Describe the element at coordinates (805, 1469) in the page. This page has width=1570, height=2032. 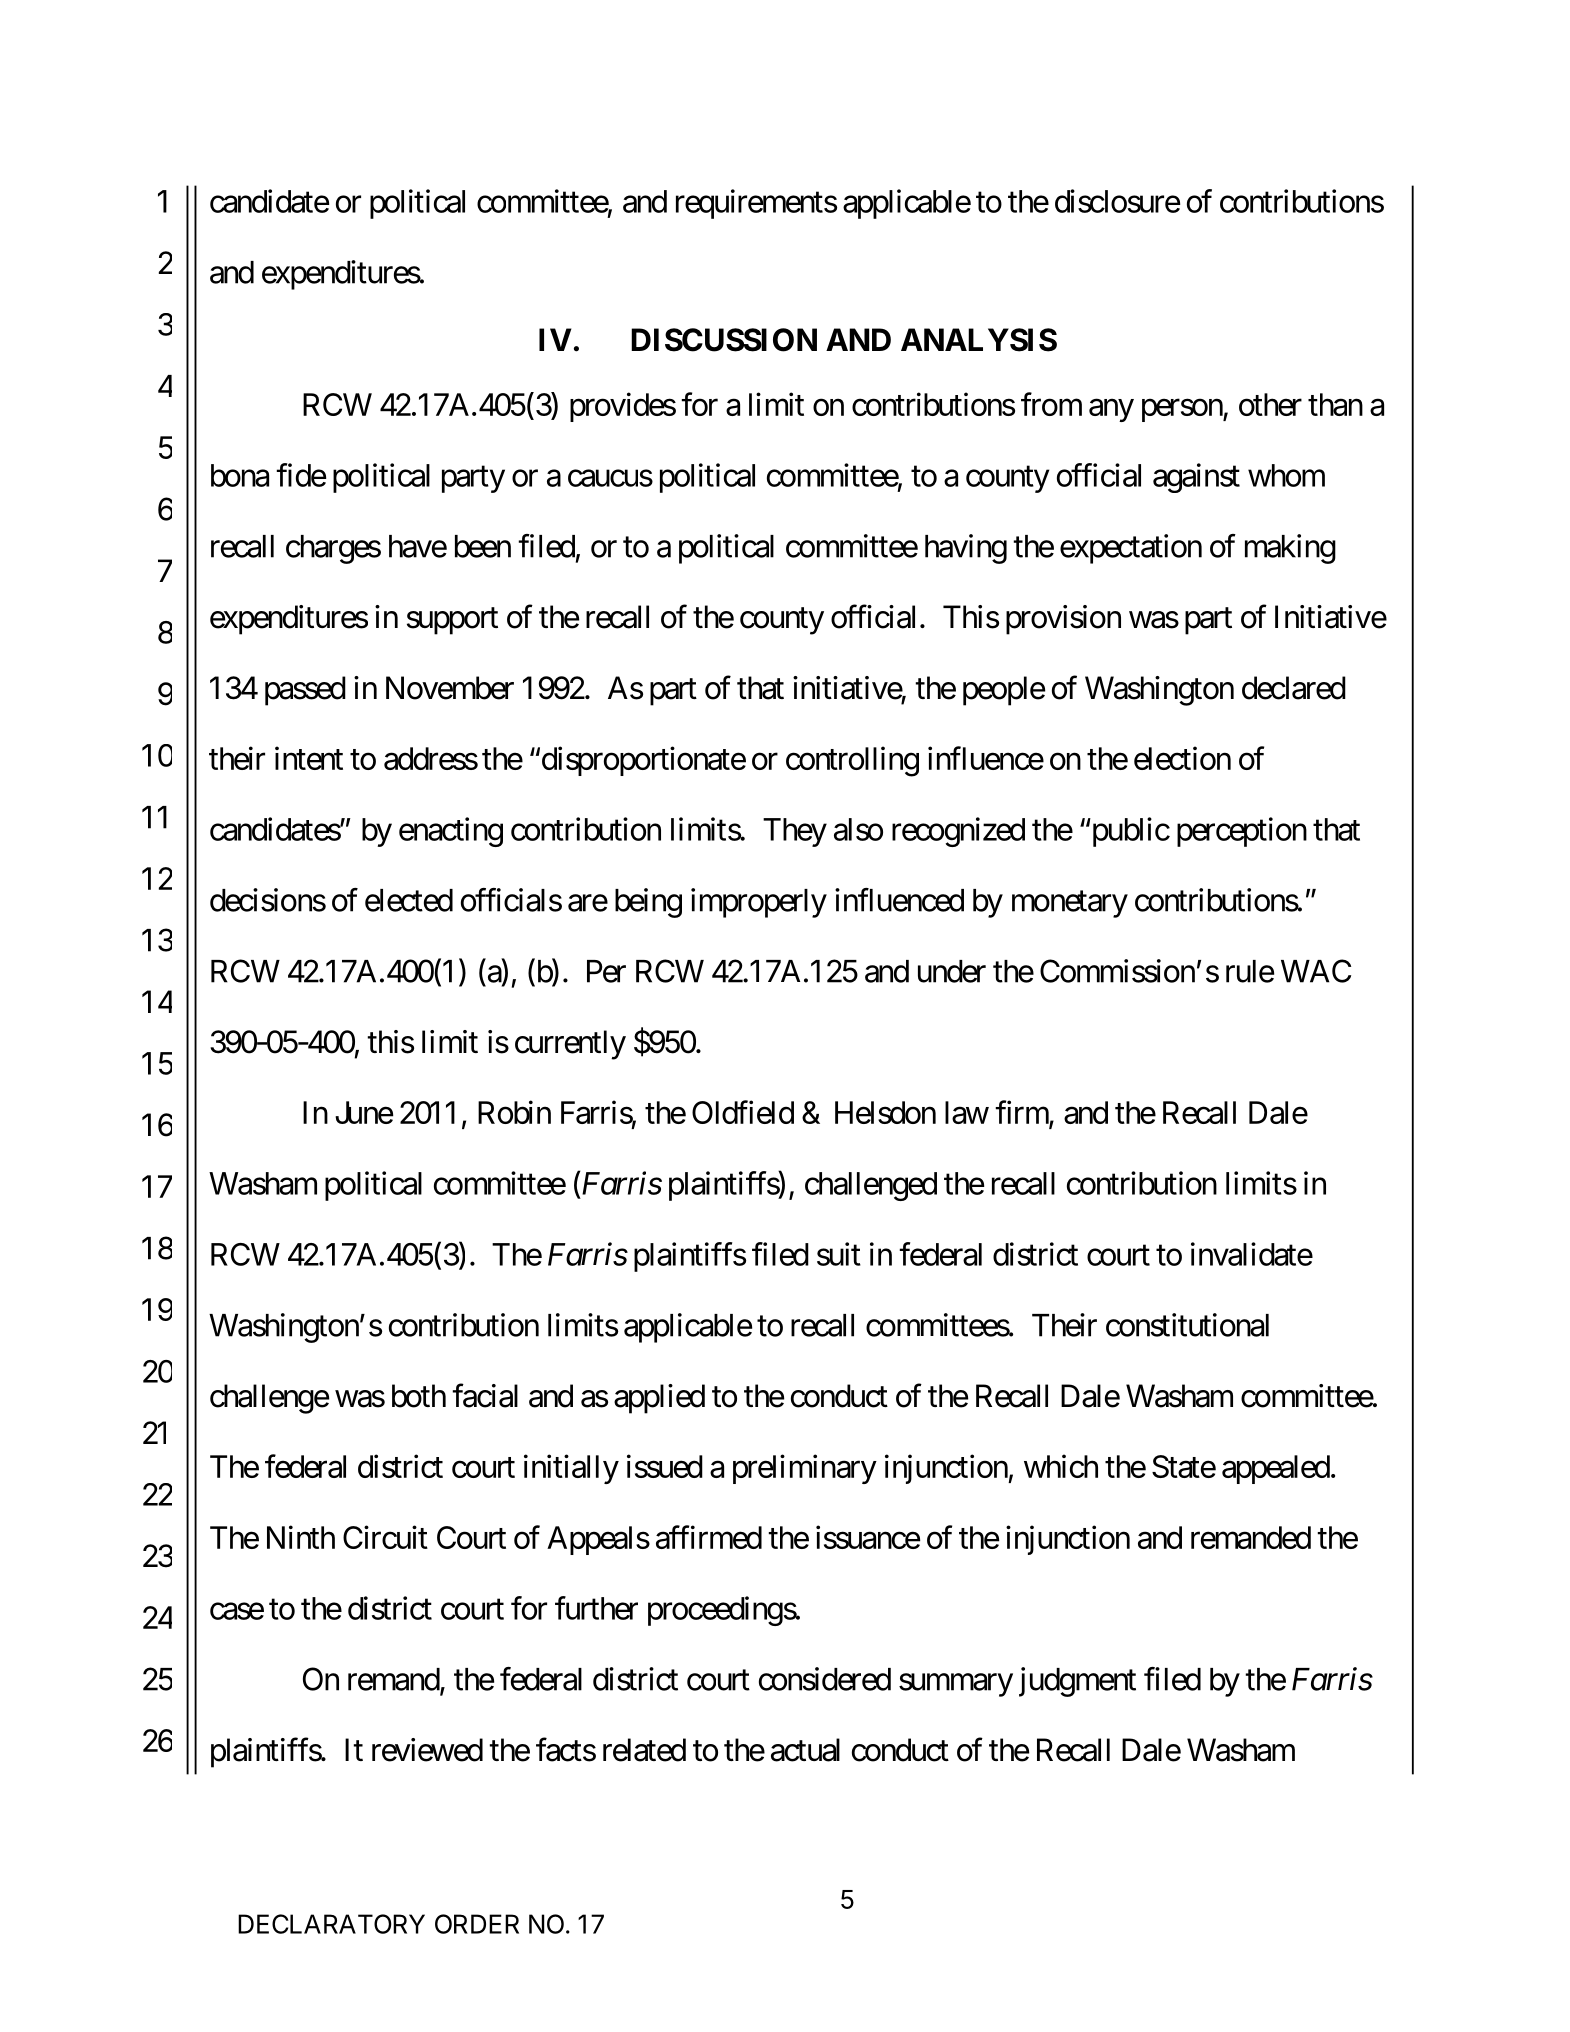
I see `preliminary` at that location.
